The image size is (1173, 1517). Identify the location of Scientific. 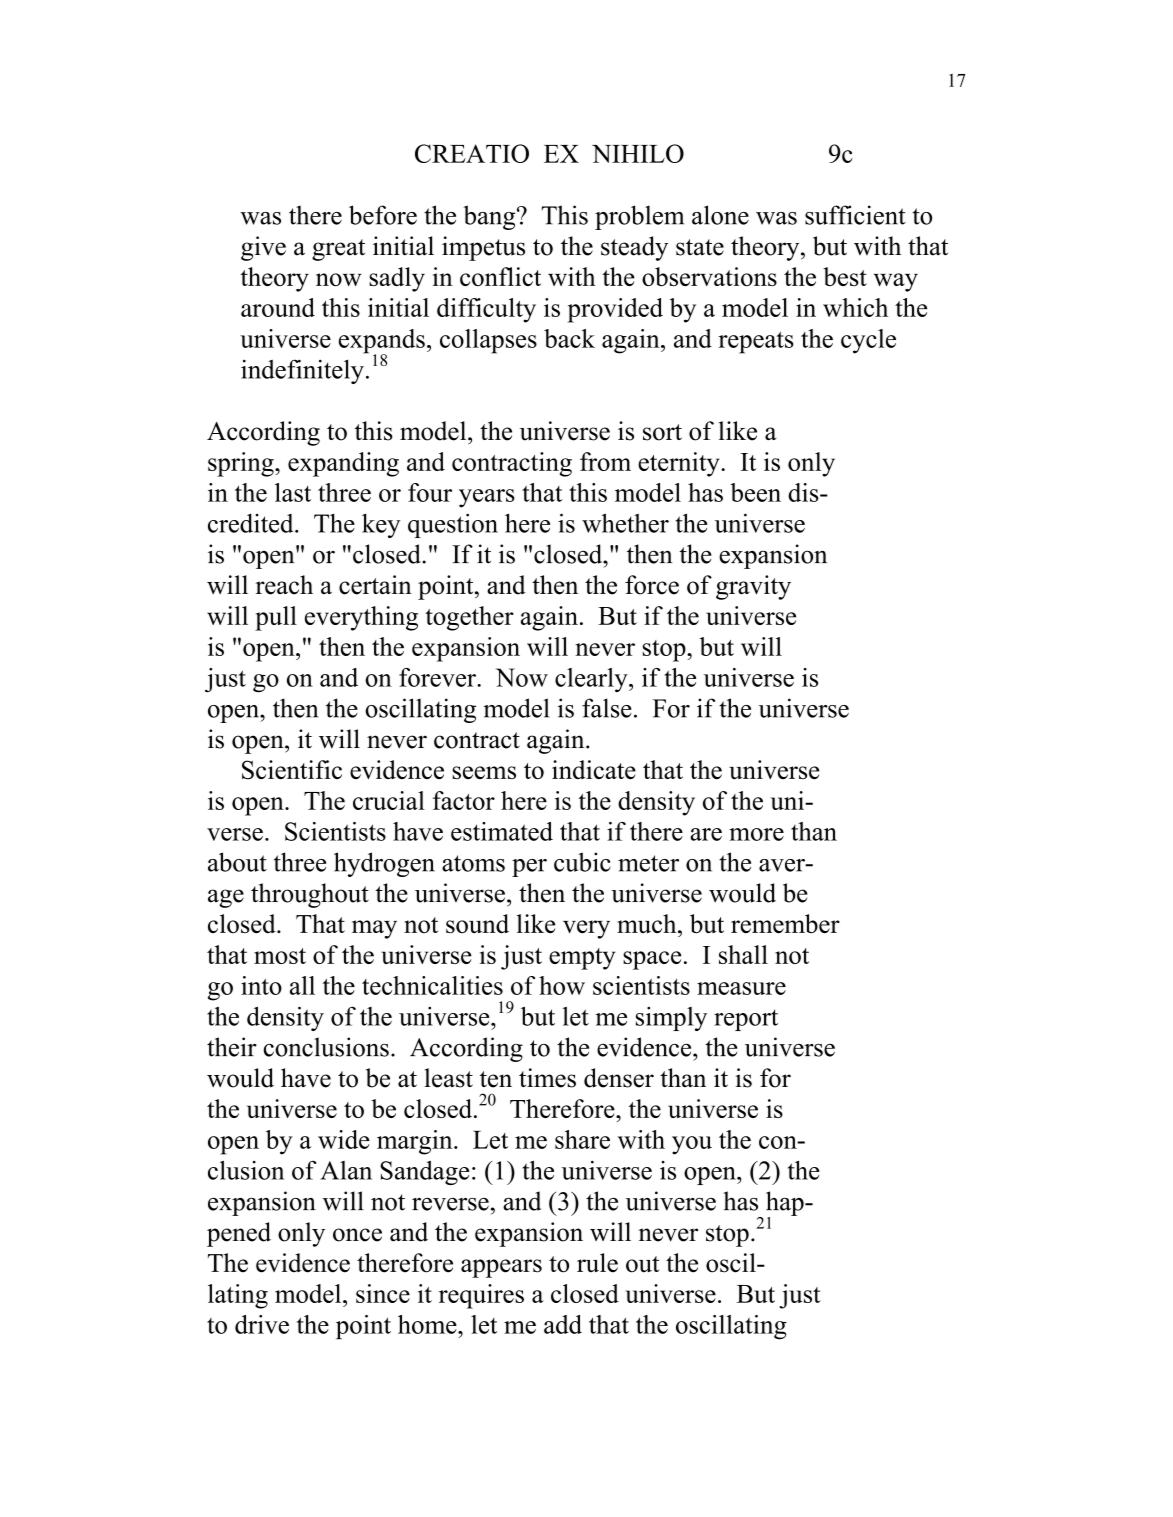
(292, 770).
